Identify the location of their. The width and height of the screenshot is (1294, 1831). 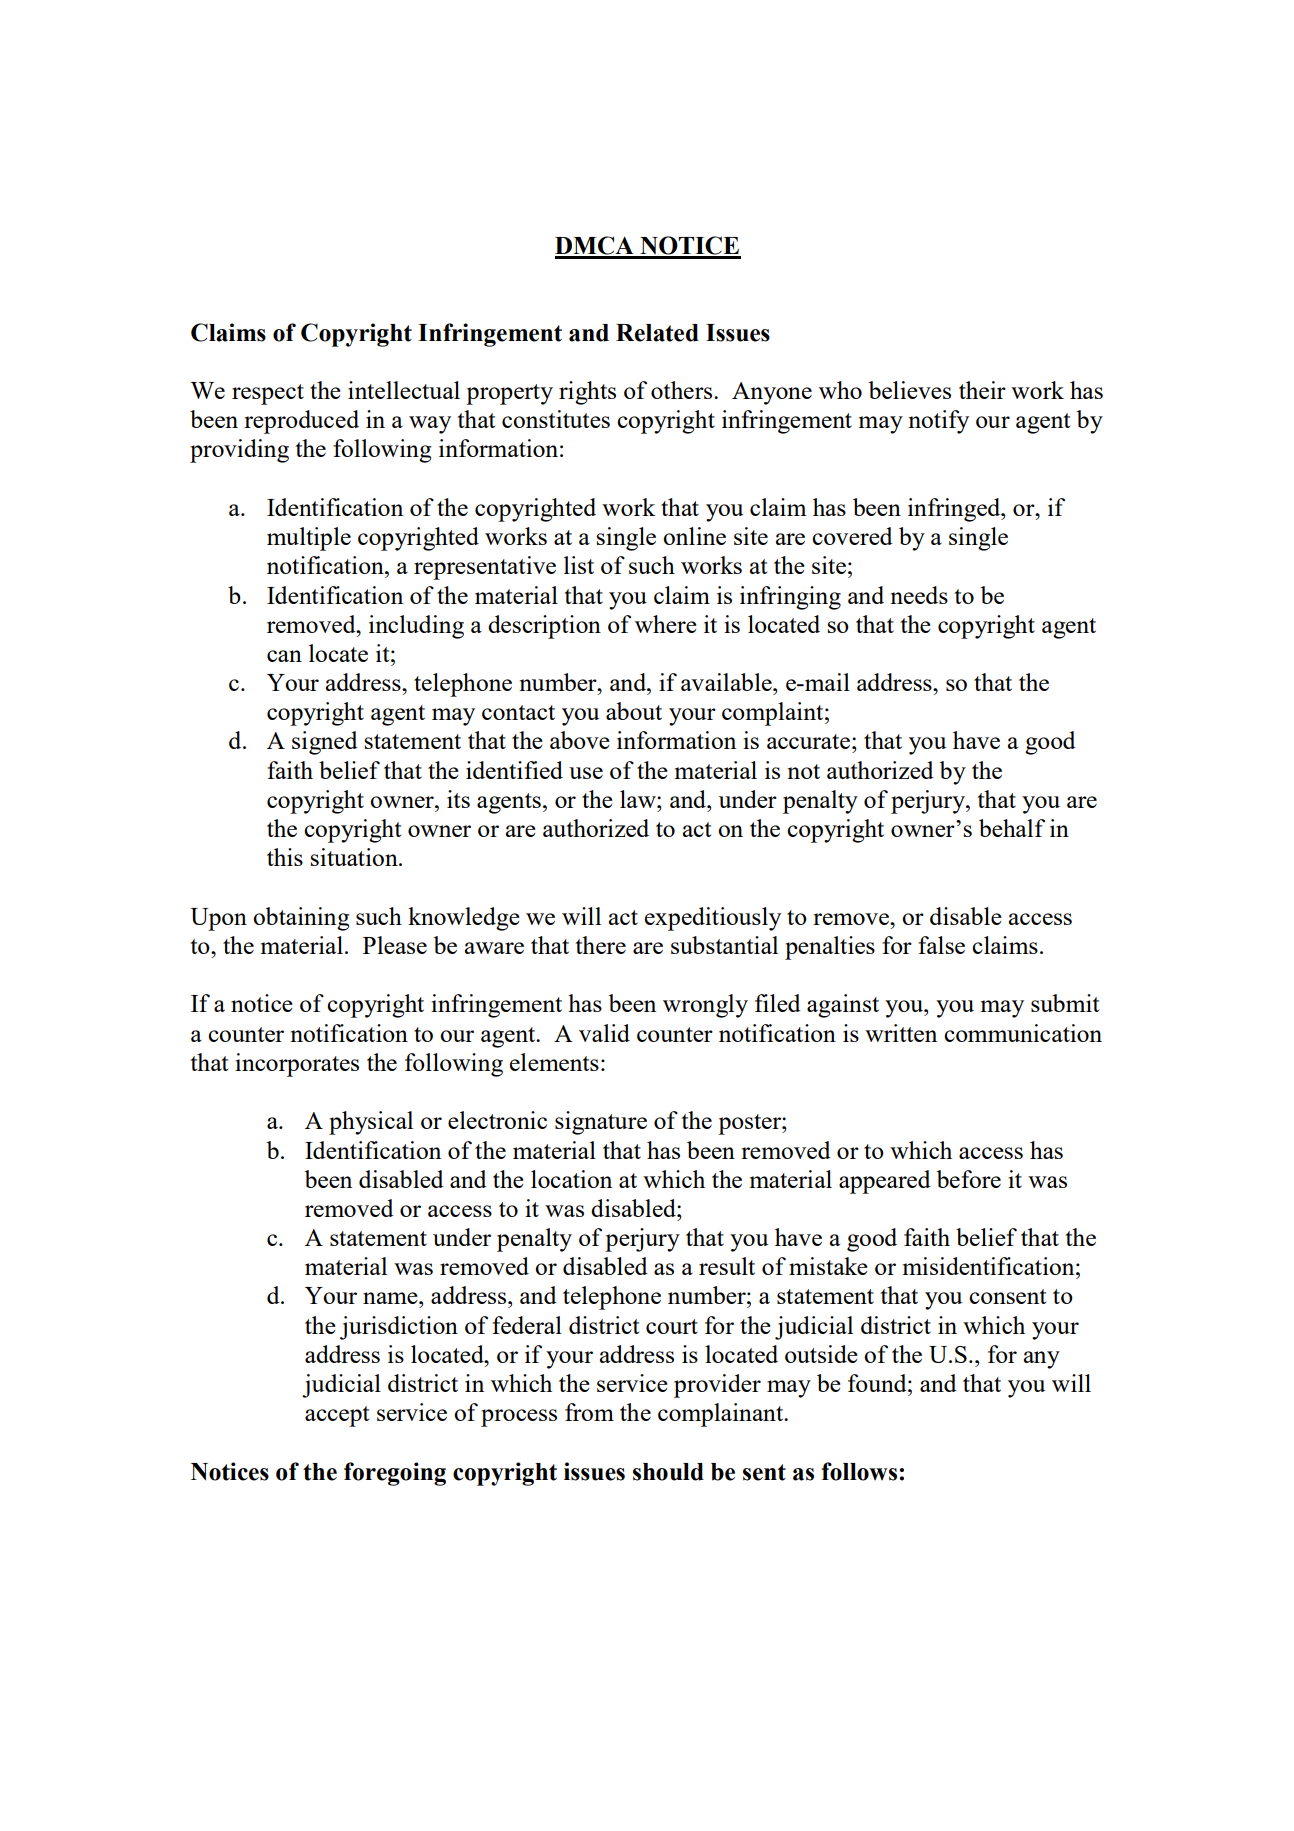
(982, 390).
